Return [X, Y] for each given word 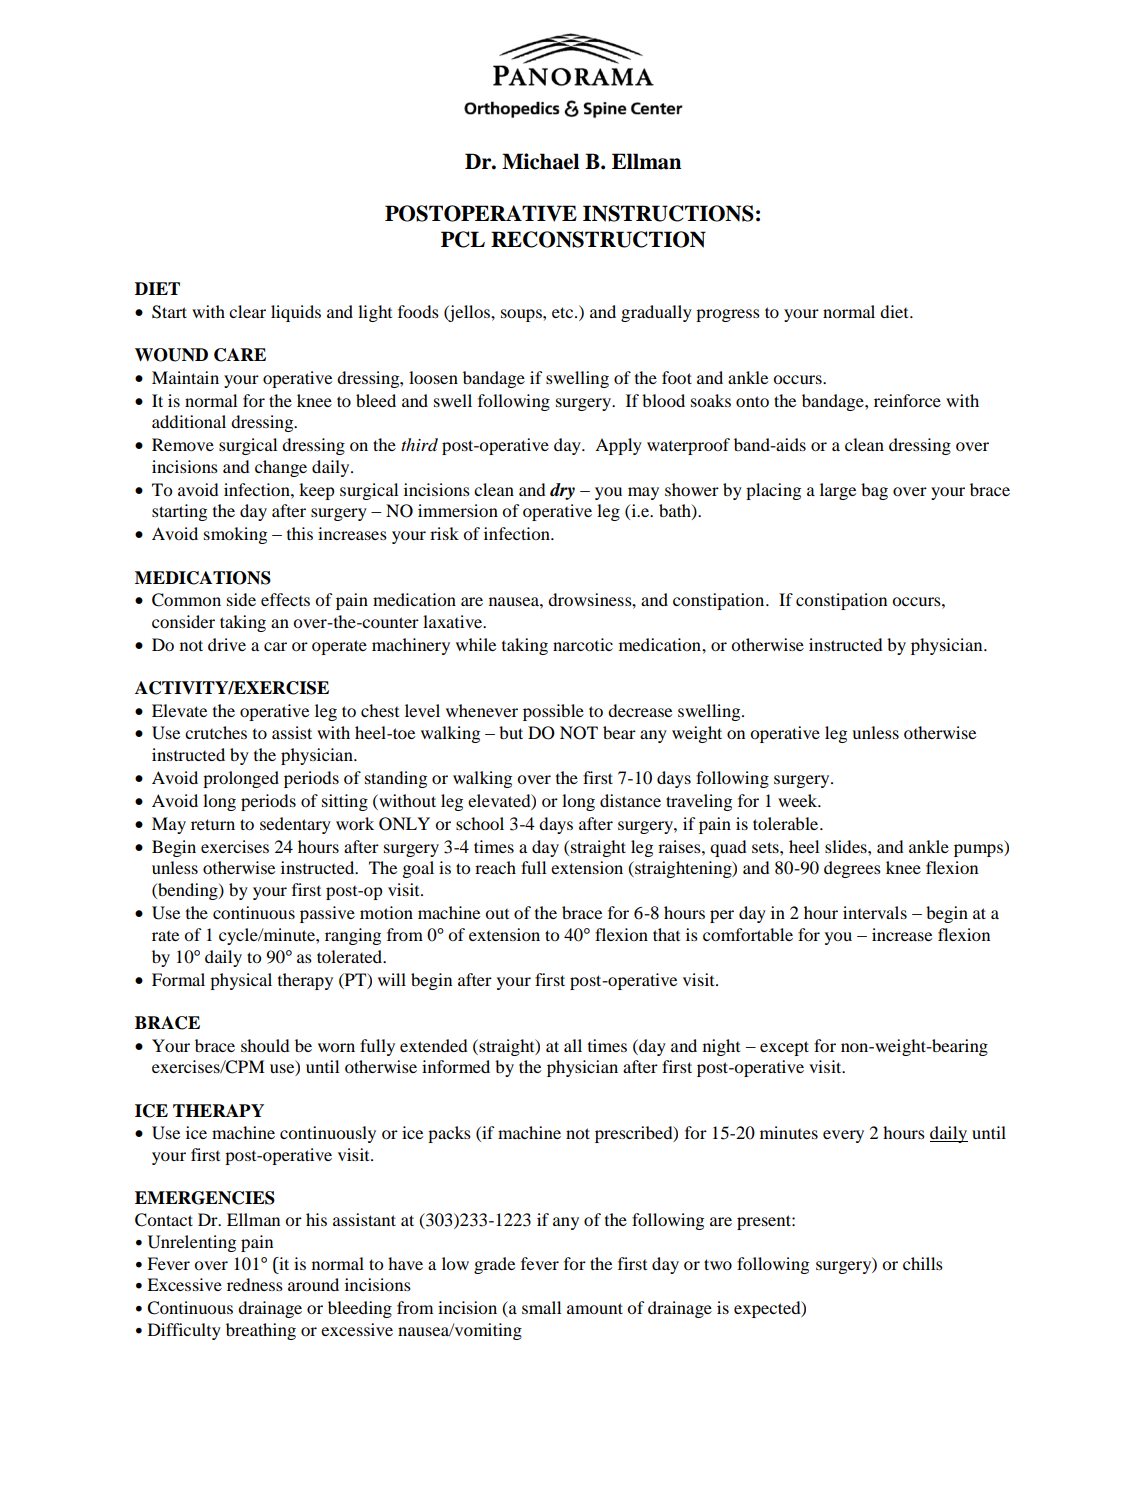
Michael [540, 161]
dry [562, 491]
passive [327, 914]
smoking [235, 535]
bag [874, 491]
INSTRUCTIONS [668, 213]
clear [247, 311]
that [666, 934]
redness [255, 1284]
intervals [875, 912]
